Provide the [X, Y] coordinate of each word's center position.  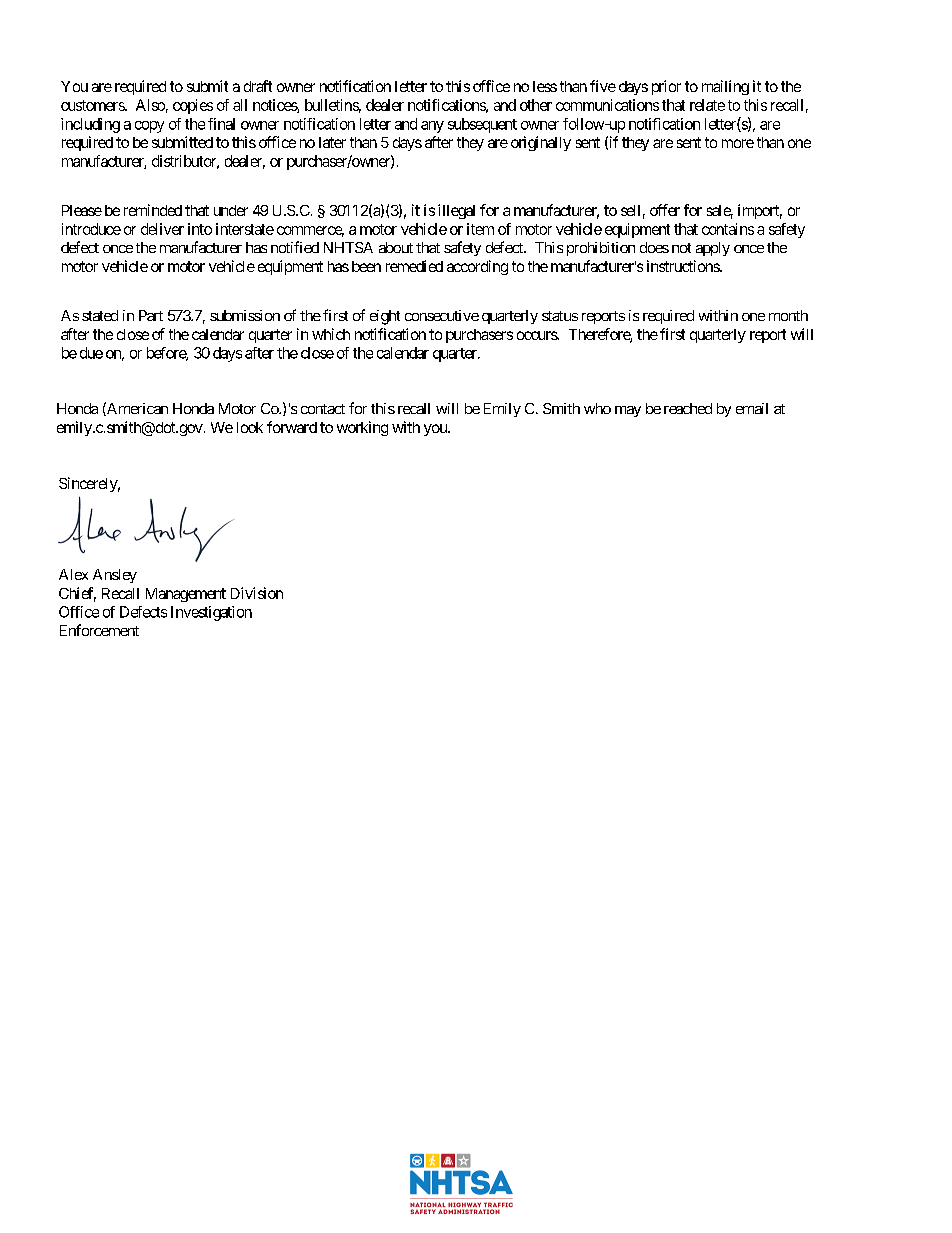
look [250, 427]
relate [707, 105]
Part [151, 315]
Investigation [211, 613]
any [432, 127]
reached [688, 408]
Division [257, 593]
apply [713, 249]
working [362, 428]
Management [186, 595]
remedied [414, 266]
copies [193, 106]
